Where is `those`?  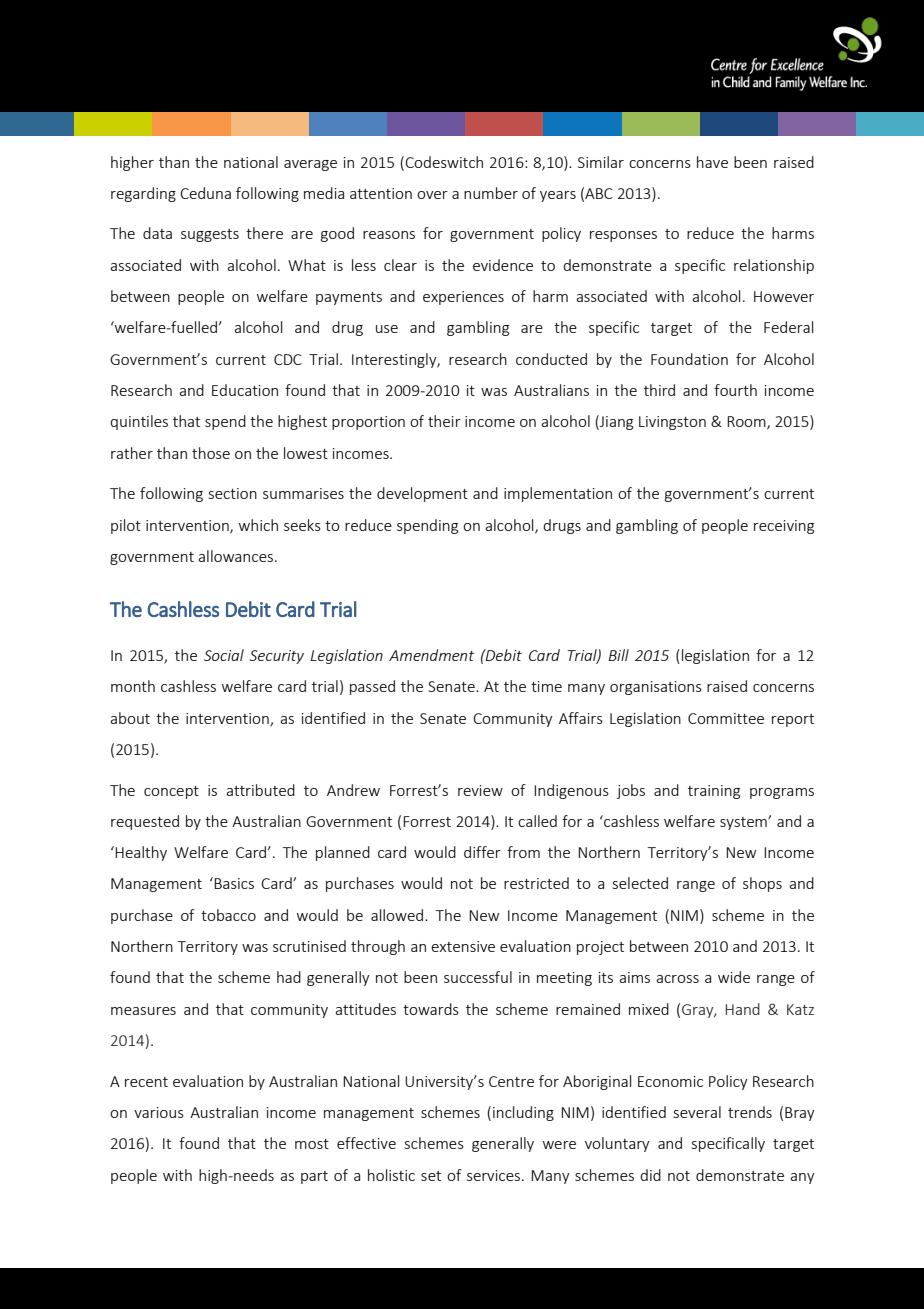 those is located at coordinates (211, 453).
